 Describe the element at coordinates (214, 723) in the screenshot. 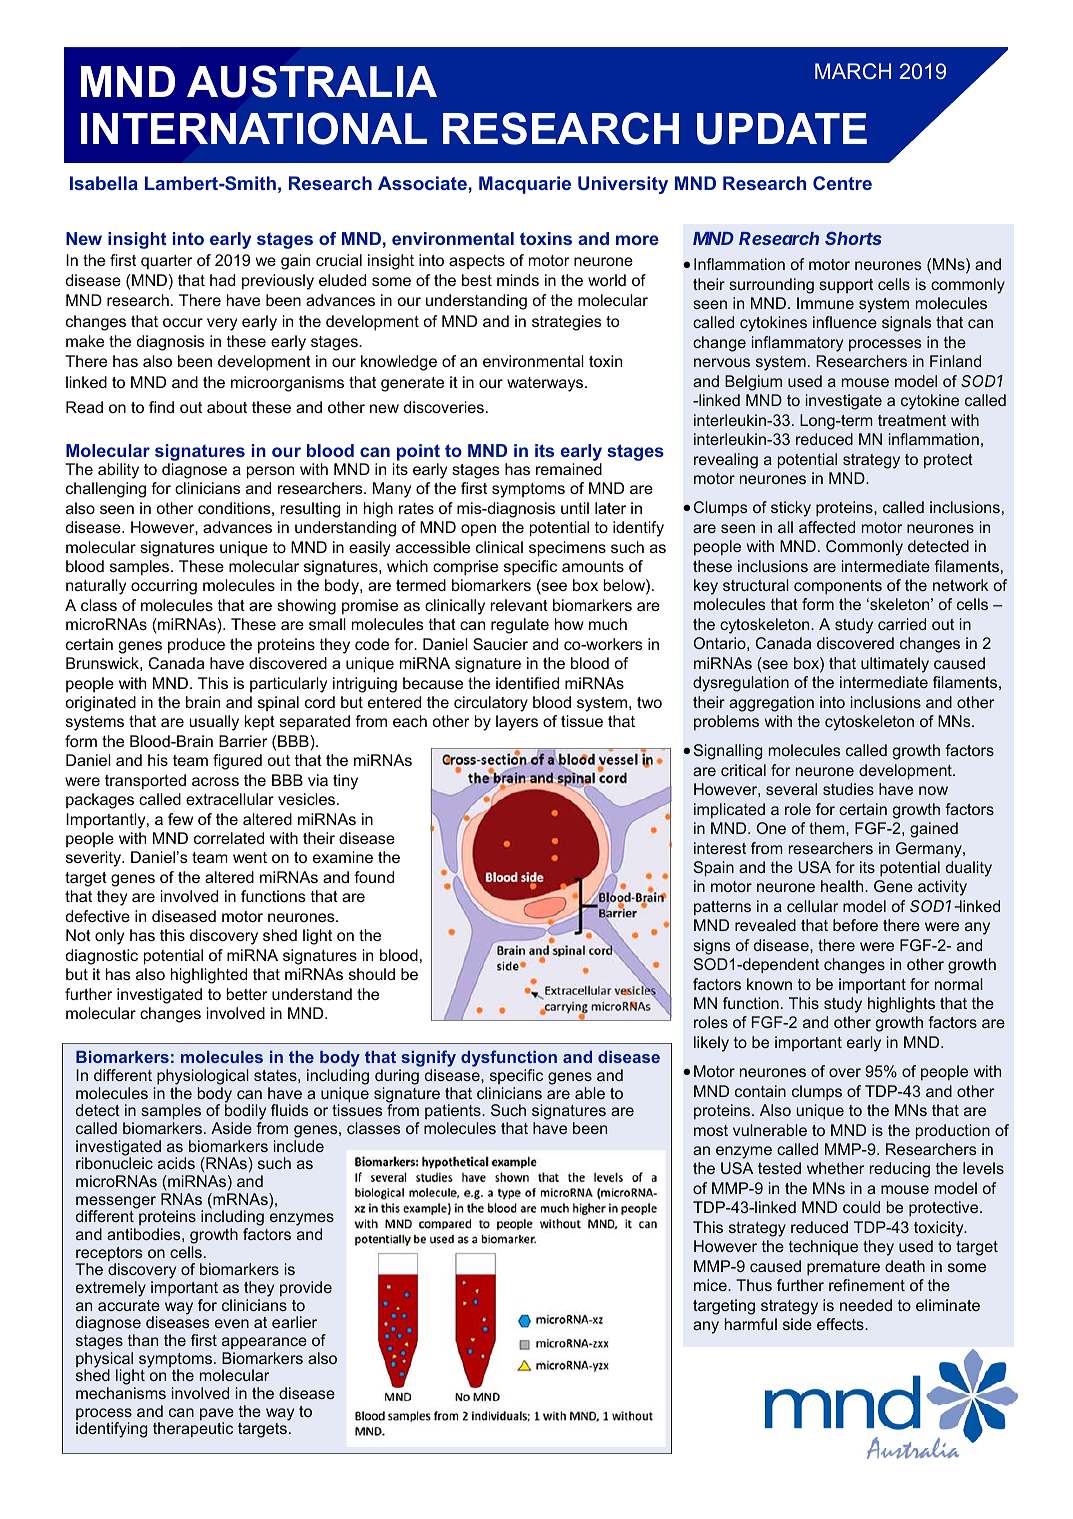

I see `usually` at that location.
